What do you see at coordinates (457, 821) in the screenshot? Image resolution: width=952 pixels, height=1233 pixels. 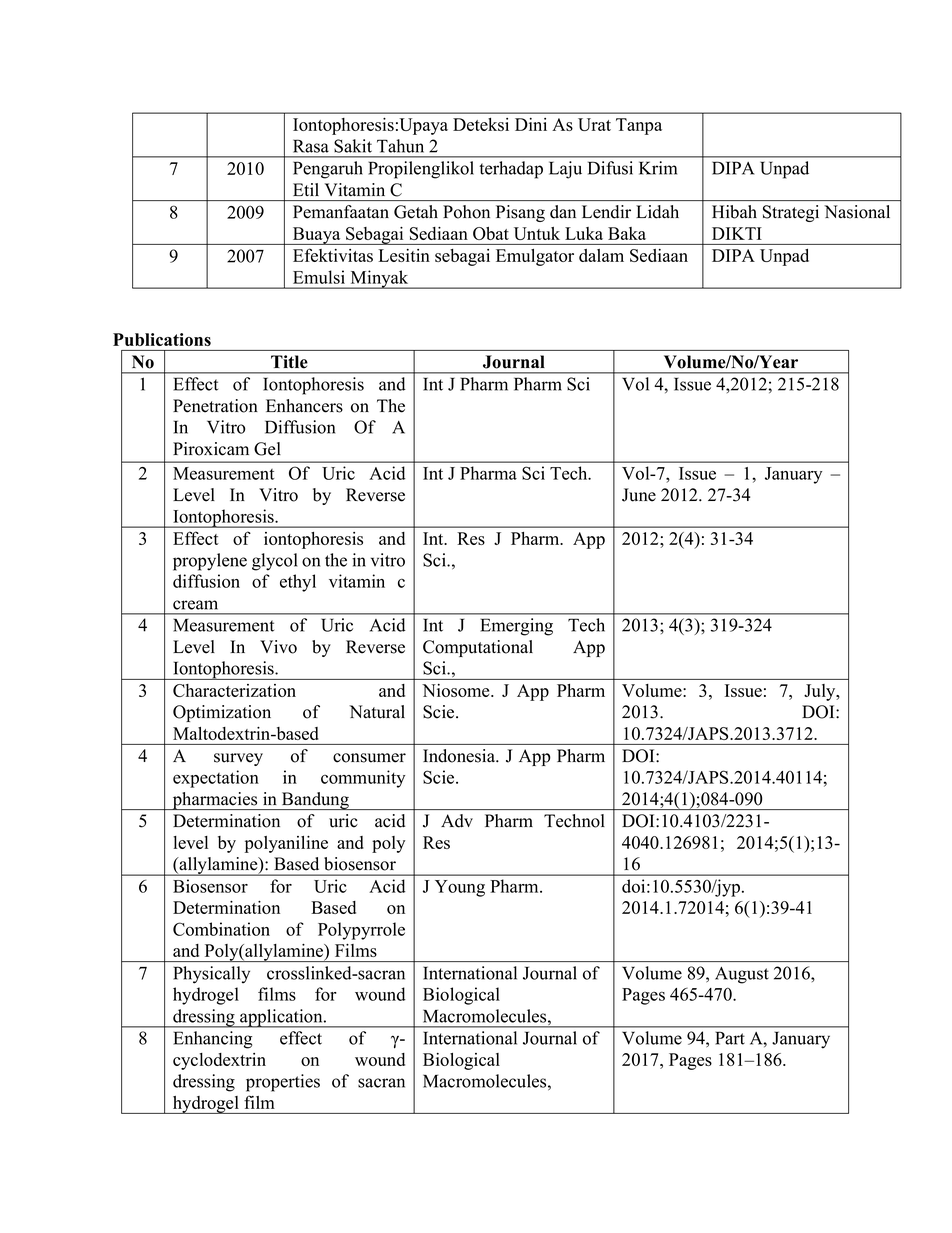 I see `Adv` at bounding box center [457, 821].
